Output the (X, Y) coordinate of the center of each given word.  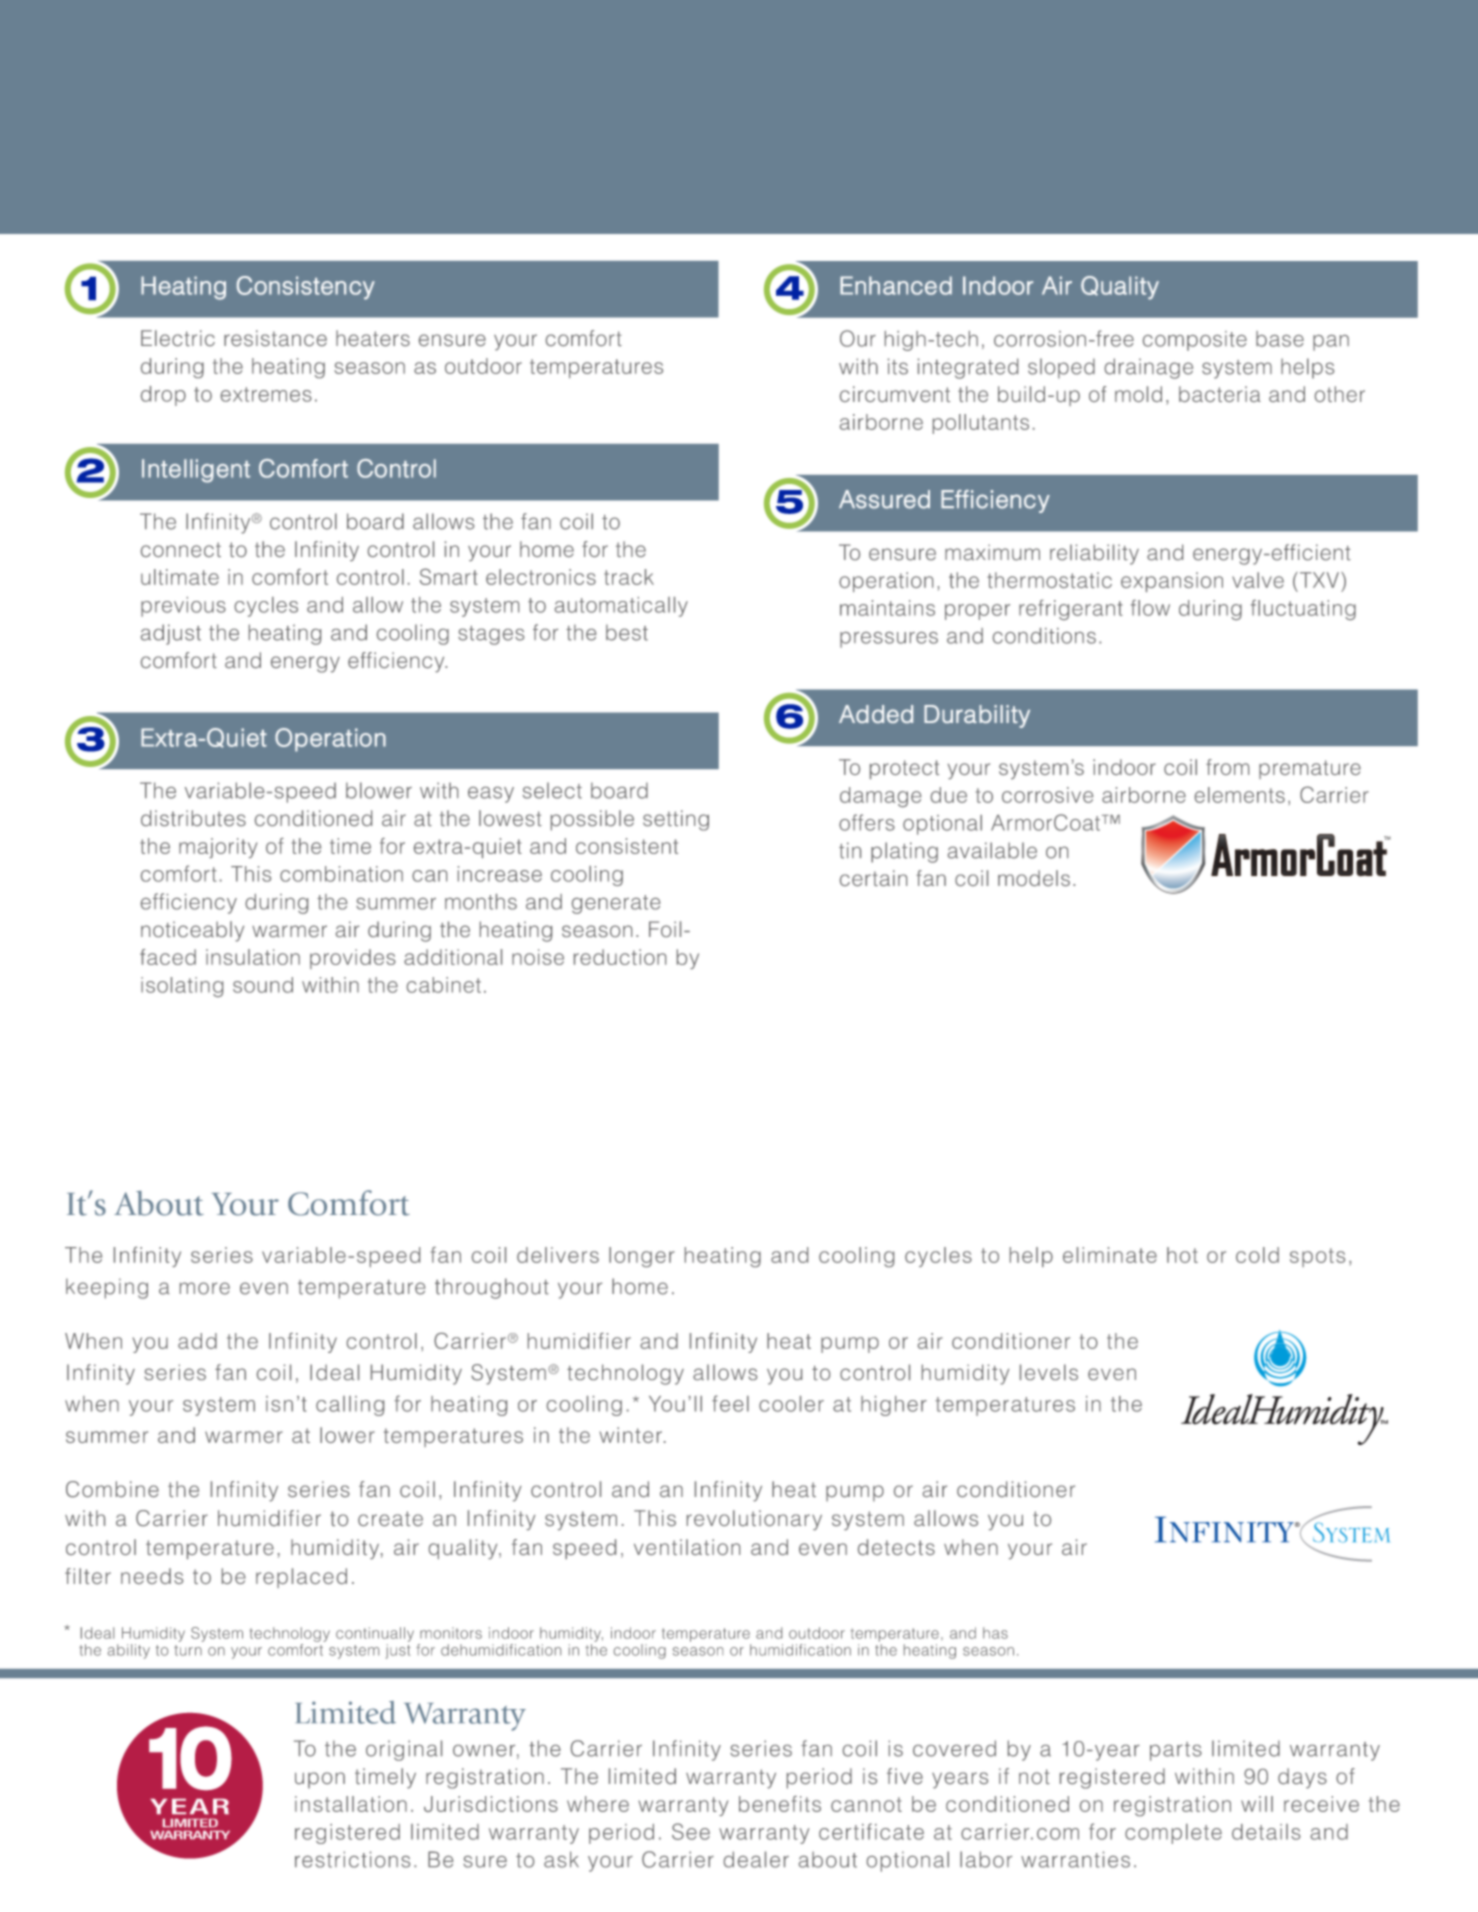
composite (1195, 341)
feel (730, 1403)
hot (1182, 1255)
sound (263, 985)
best (627, 632)
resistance (275, 338)
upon (320, 1780)
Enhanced (896, 285)
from (1227, 767)
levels (1049, 1372)
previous (183, 607)
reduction (620, 957)
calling (350, 1406)
